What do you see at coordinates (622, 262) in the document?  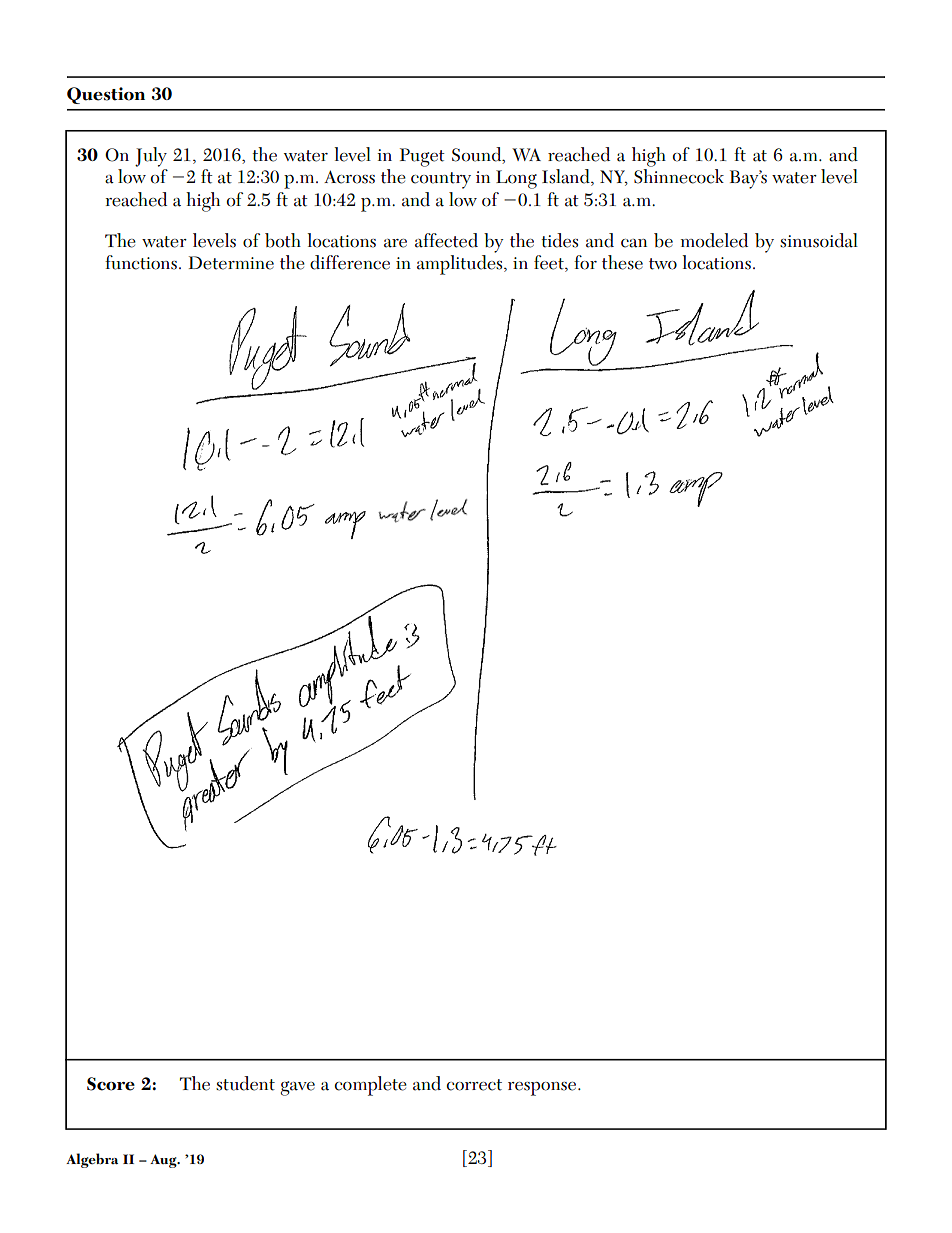 I see `these` at bounding box center [622, 262].
